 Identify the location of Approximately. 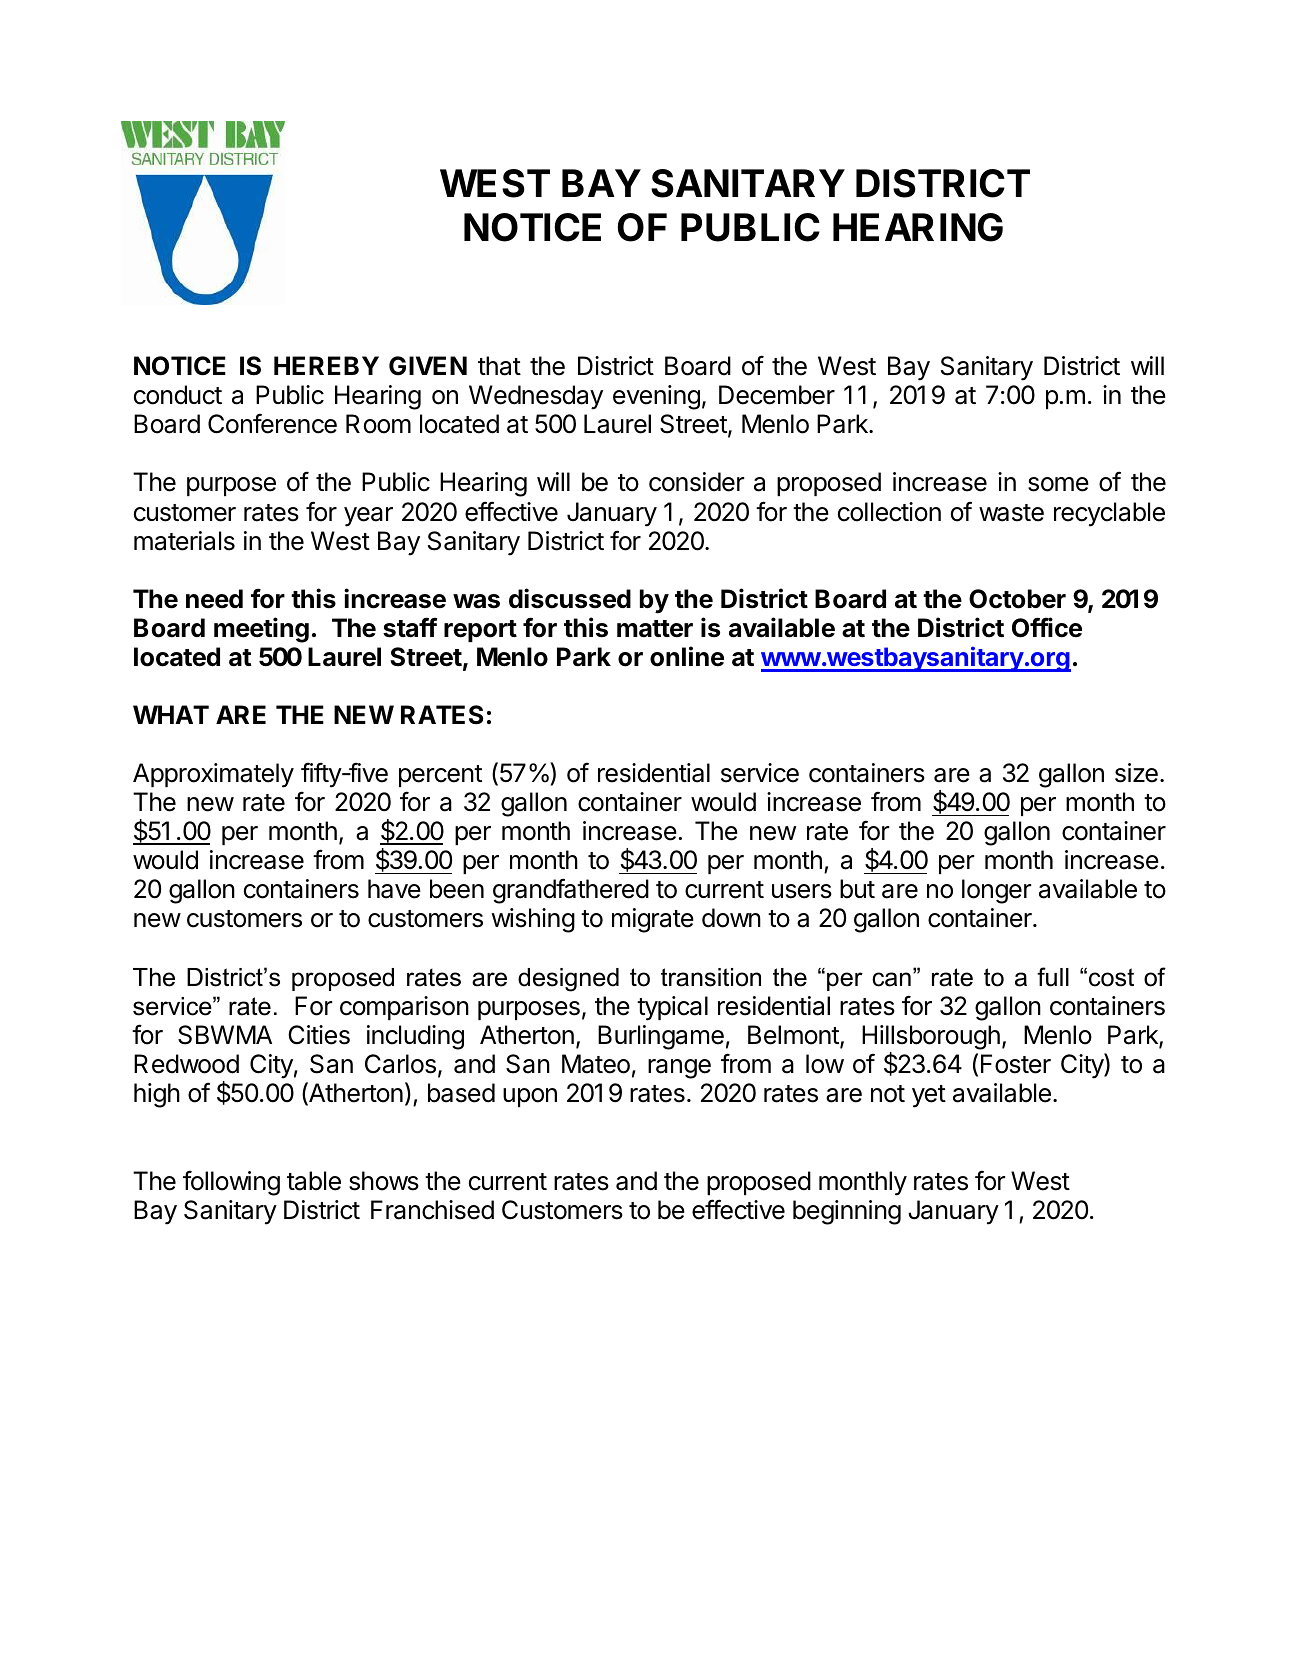
(213, 775).
